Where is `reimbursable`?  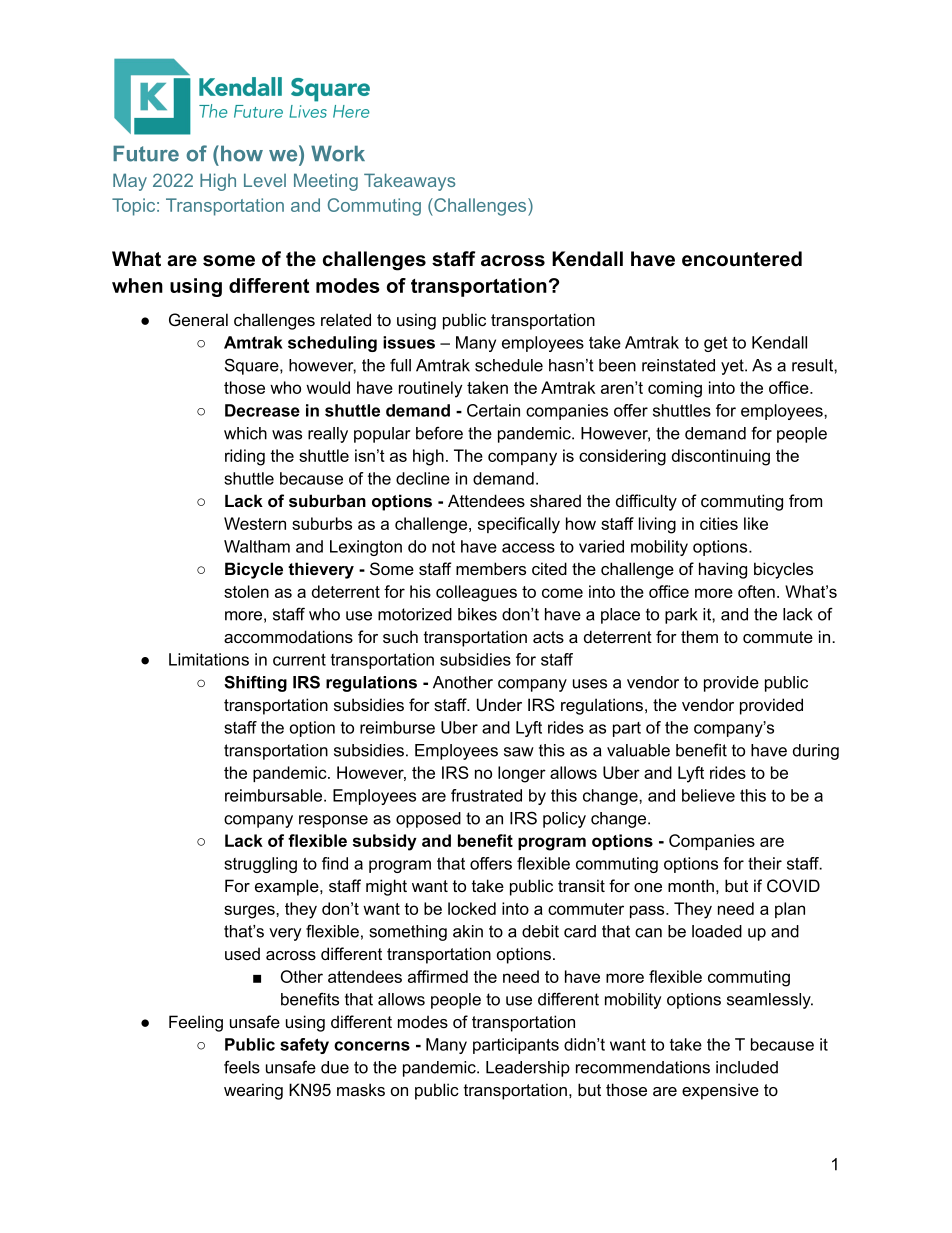 reimbursable is located at coordinates (275, 795).
